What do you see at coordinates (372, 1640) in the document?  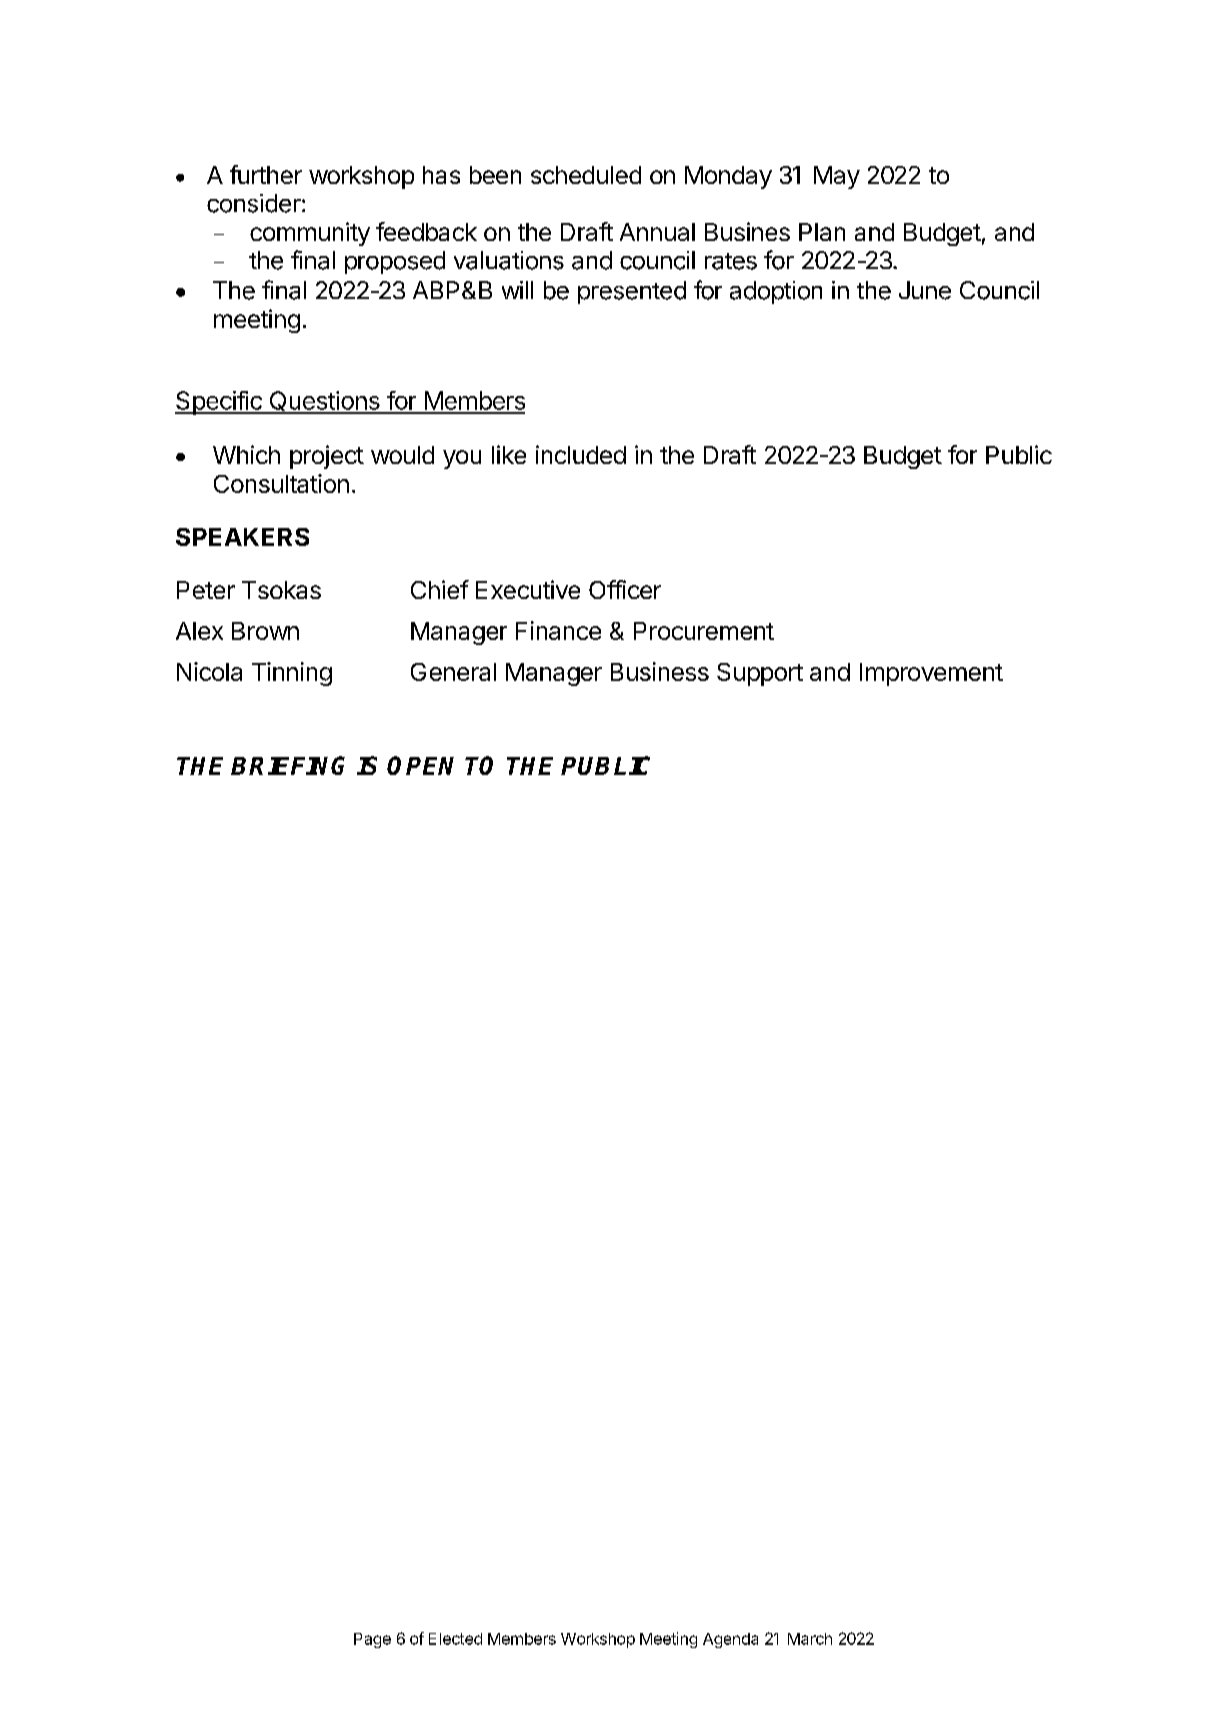 I see `Page` at bounding box center [372, 1640].
